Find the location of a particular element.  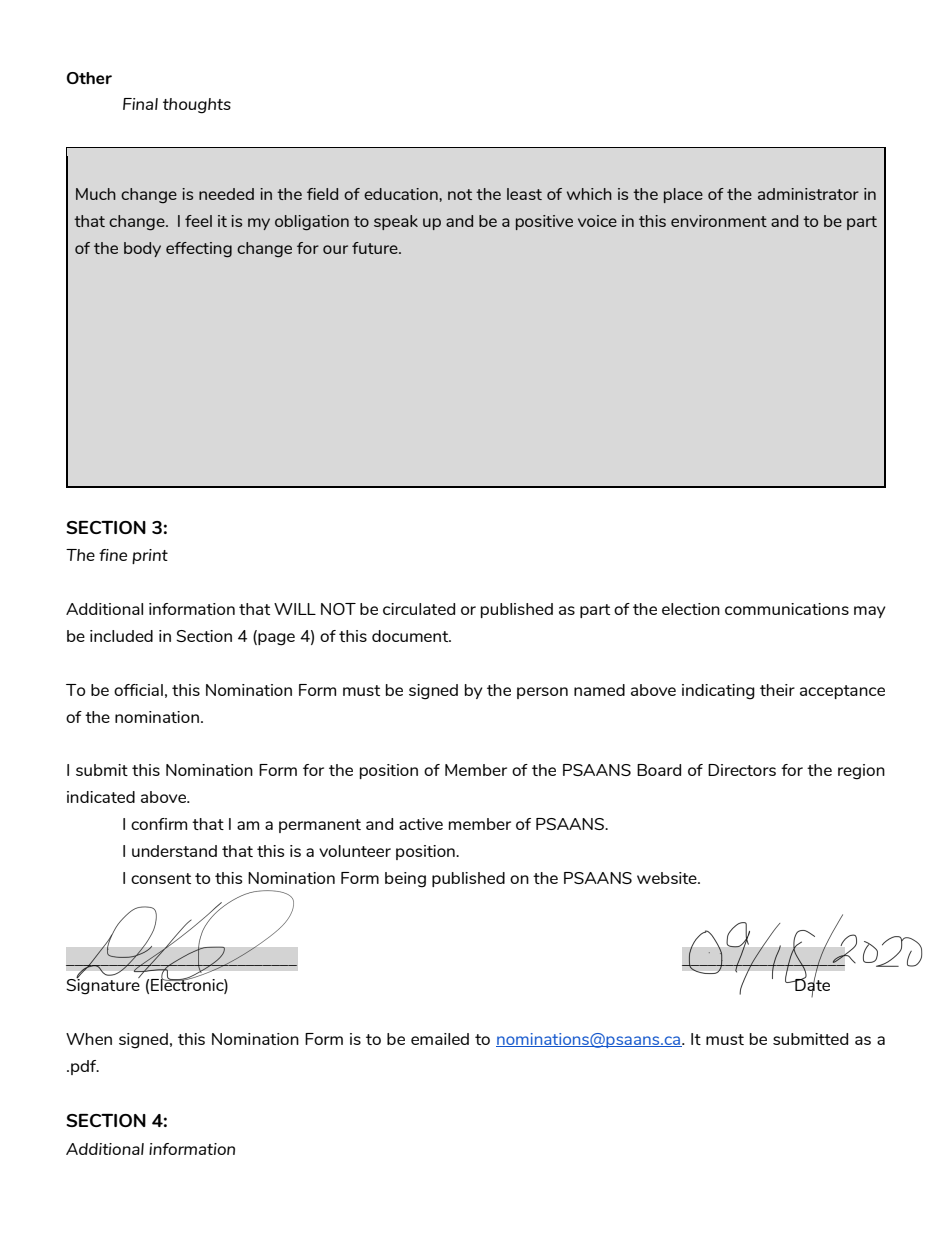

circulated is located at coordinates (419, 609).
